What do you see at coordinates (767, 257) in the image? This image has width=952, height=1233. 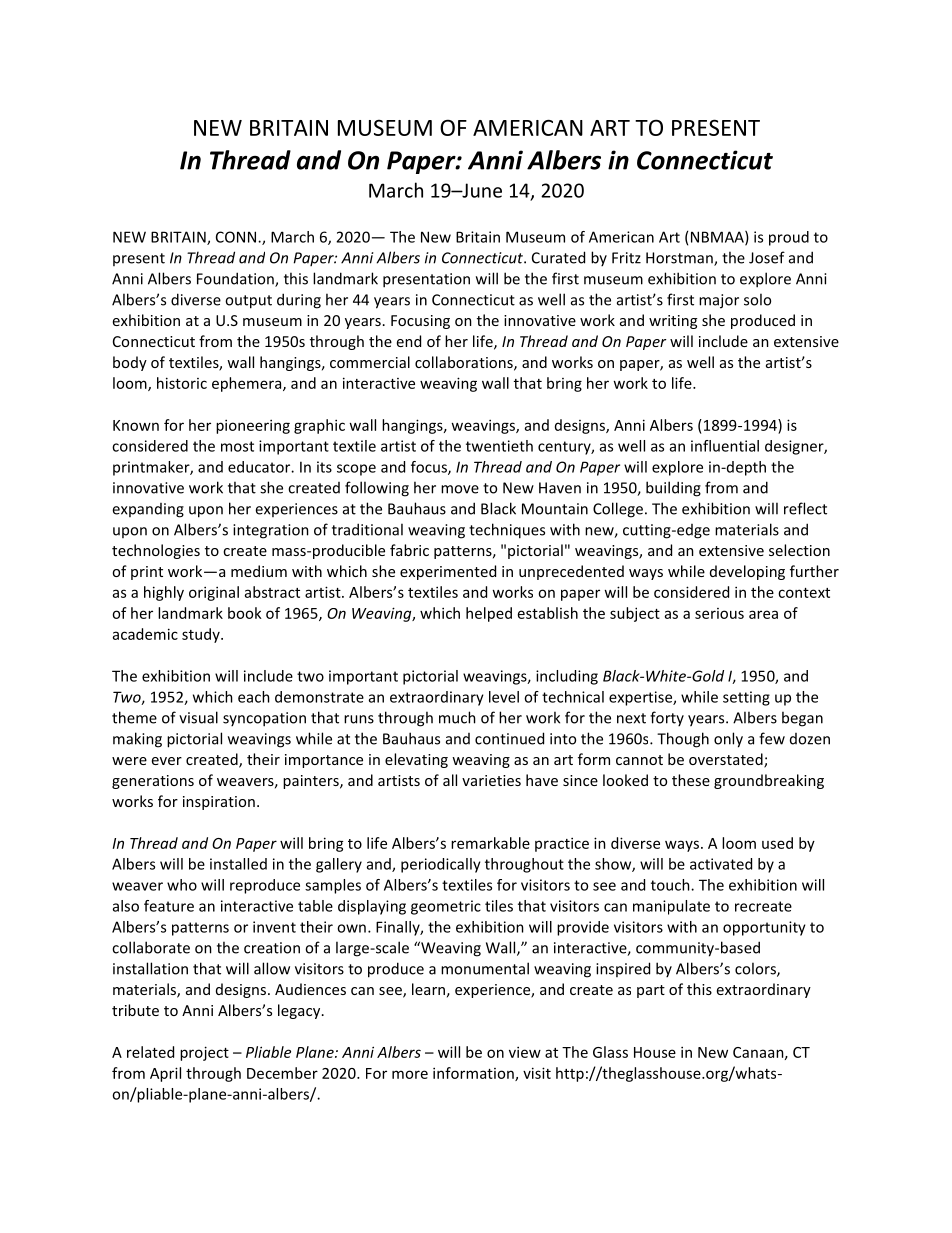 I see `Josef` at bounding box center [767, 257].
